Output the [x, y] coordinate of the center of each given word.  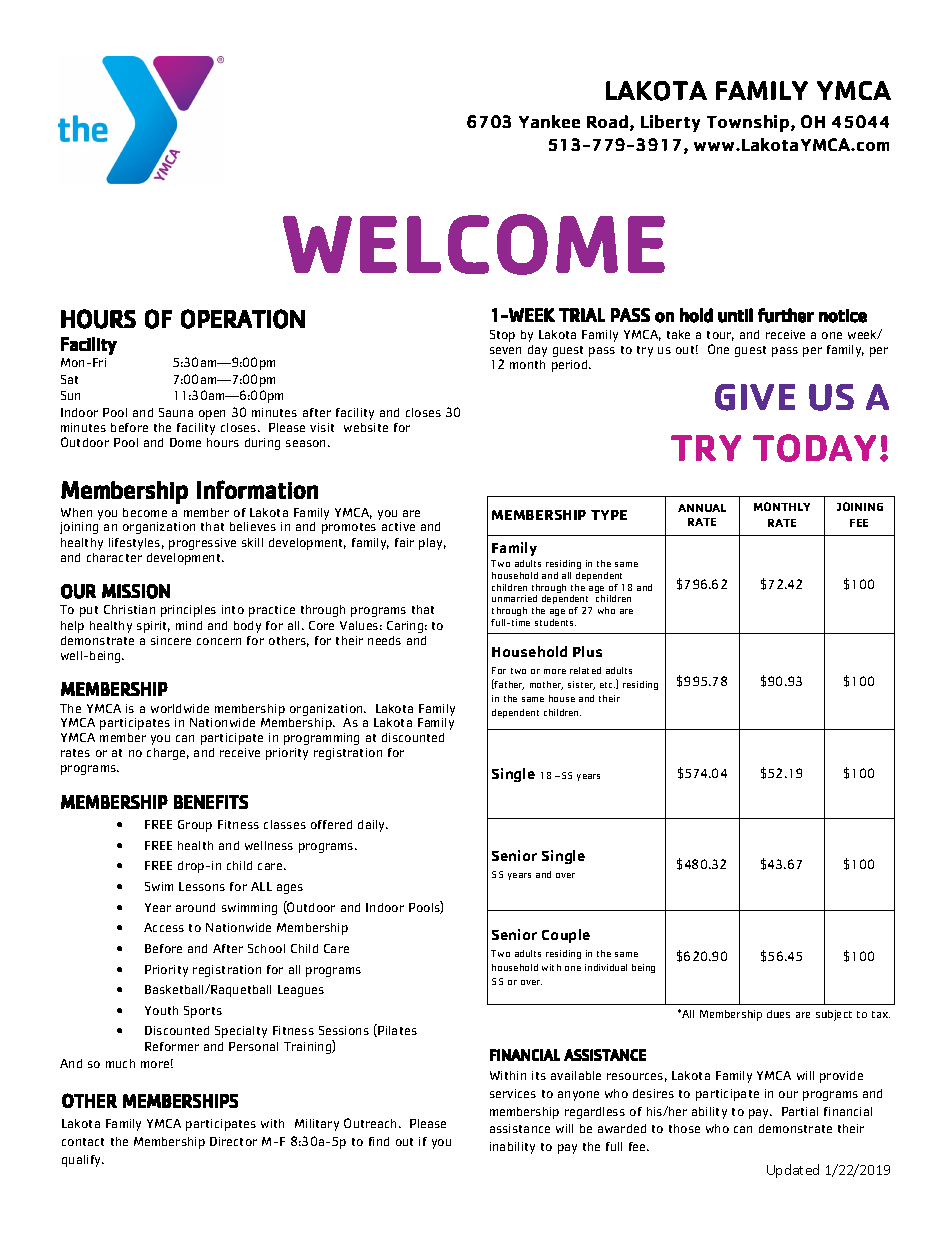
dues [778, 1014]
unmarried [514, 598]
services [513, 1093]
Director [233, 1141]
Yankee [549, 121]
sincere [171, 640]
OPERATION [243, 319]
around [195, 907]
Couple [566, 936]
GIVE [755, 397]
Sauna [176, 412]
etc [607, 685]
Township [749, 123]
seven [505, 350]
